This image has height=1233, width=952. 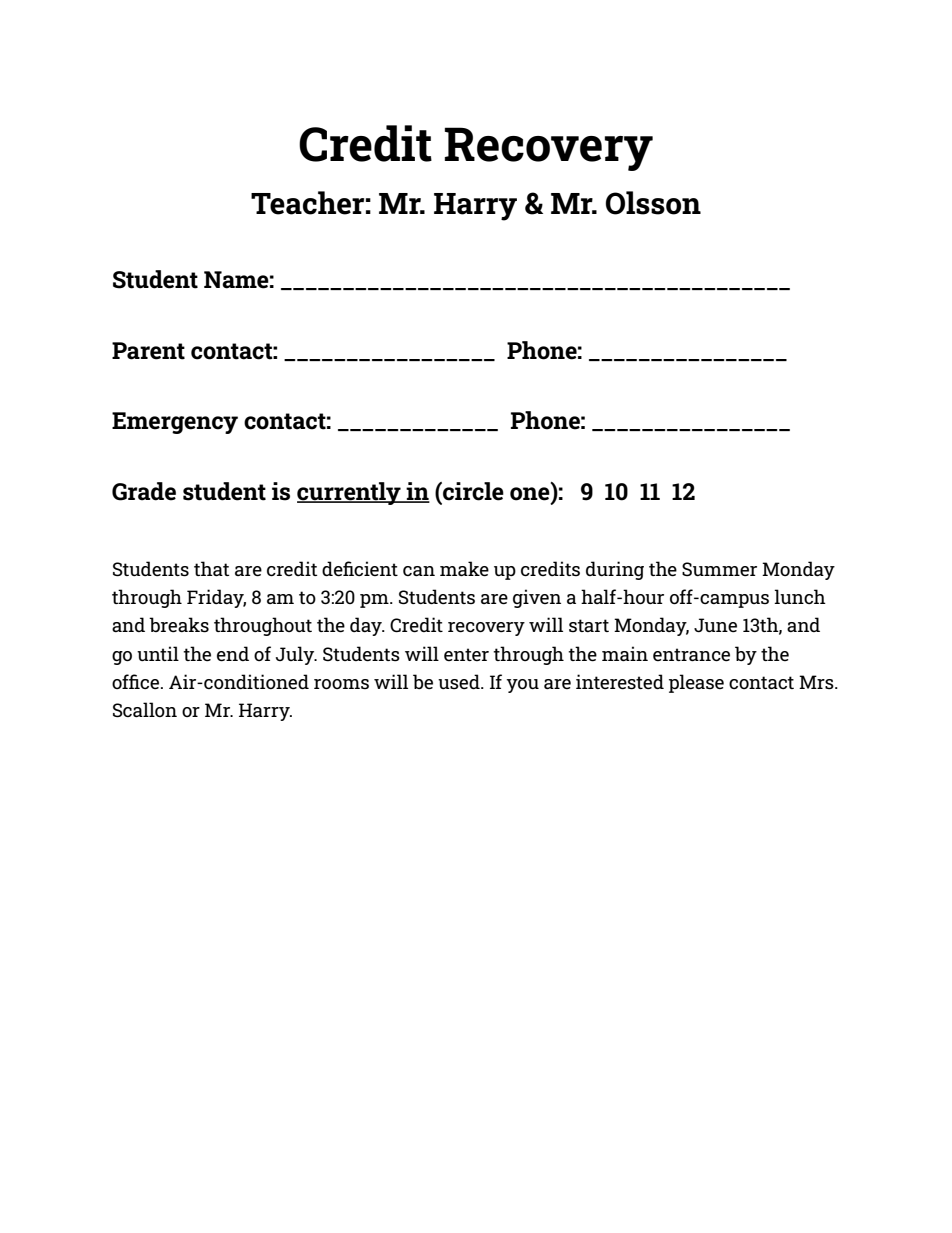 What do you see at coordinates (175, 423) in the image?
I see `Emergency` at bounding box center [175, 423].
